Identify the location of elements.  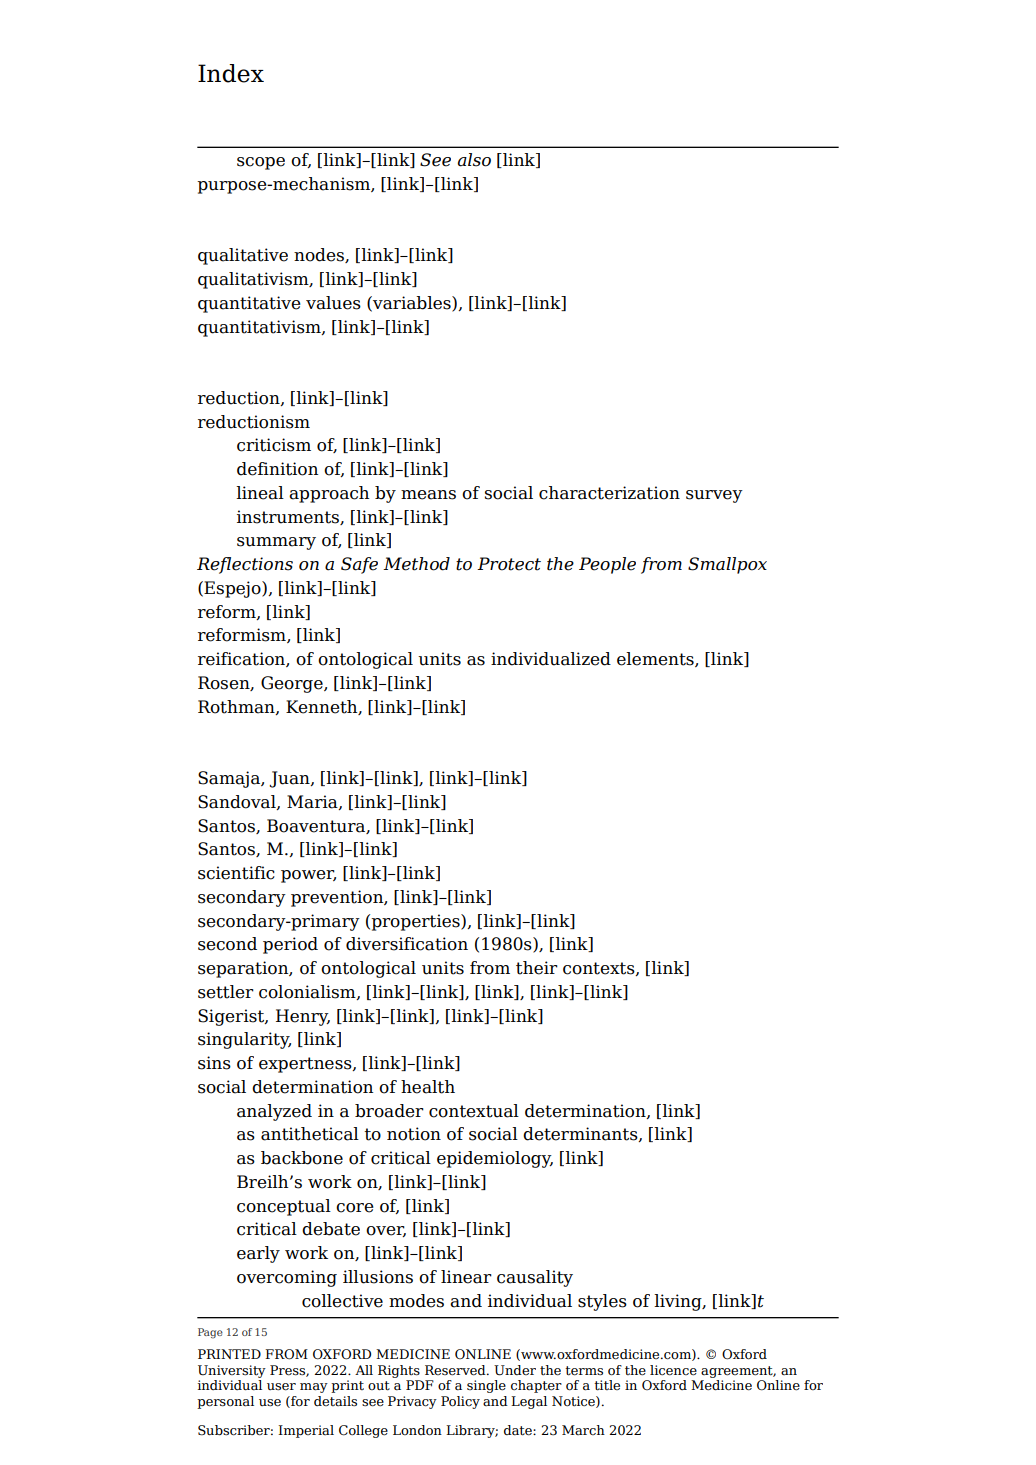
(656, 659).
